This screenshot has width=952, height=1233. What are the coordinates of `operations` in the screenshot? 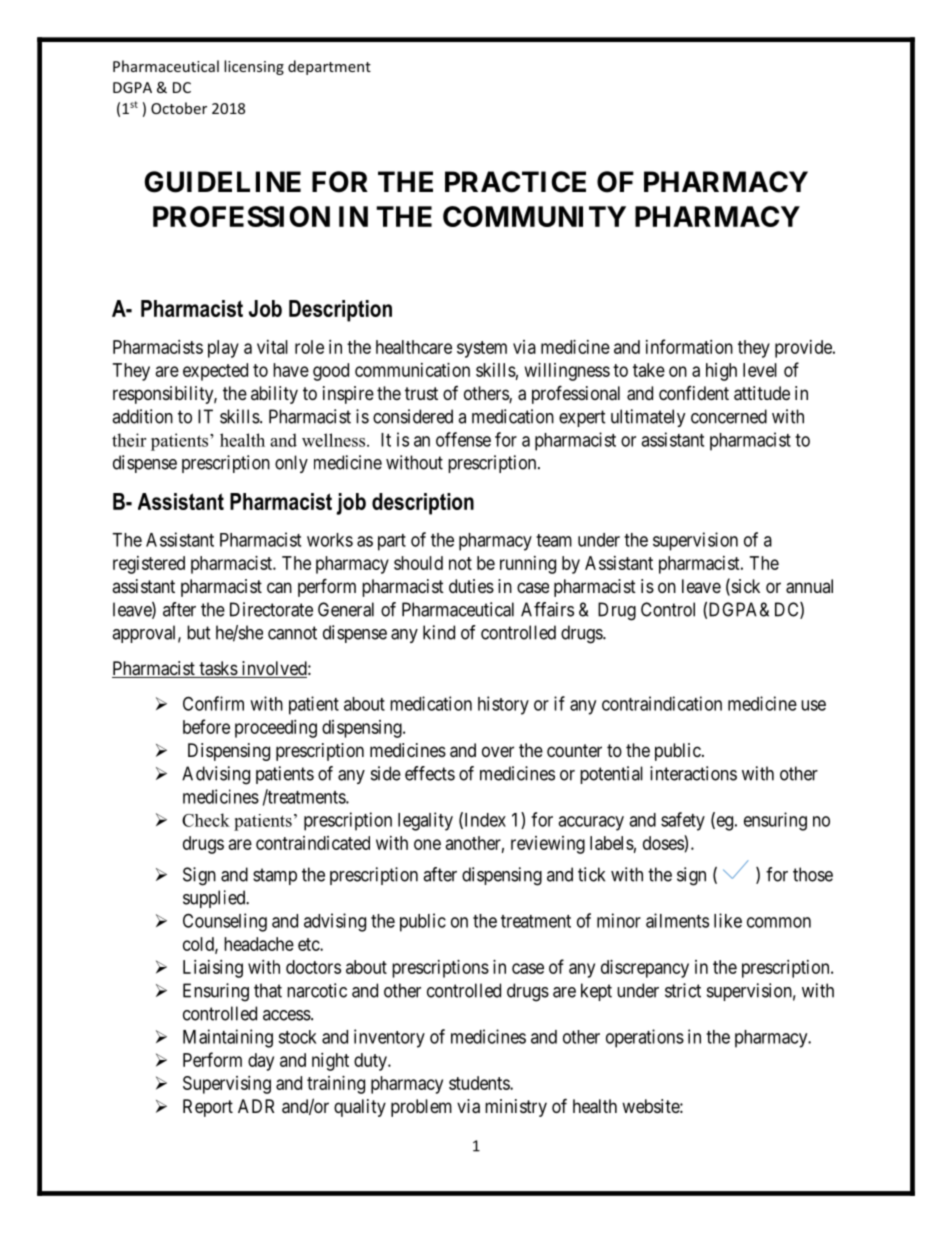 It's located at (645, 1038).
